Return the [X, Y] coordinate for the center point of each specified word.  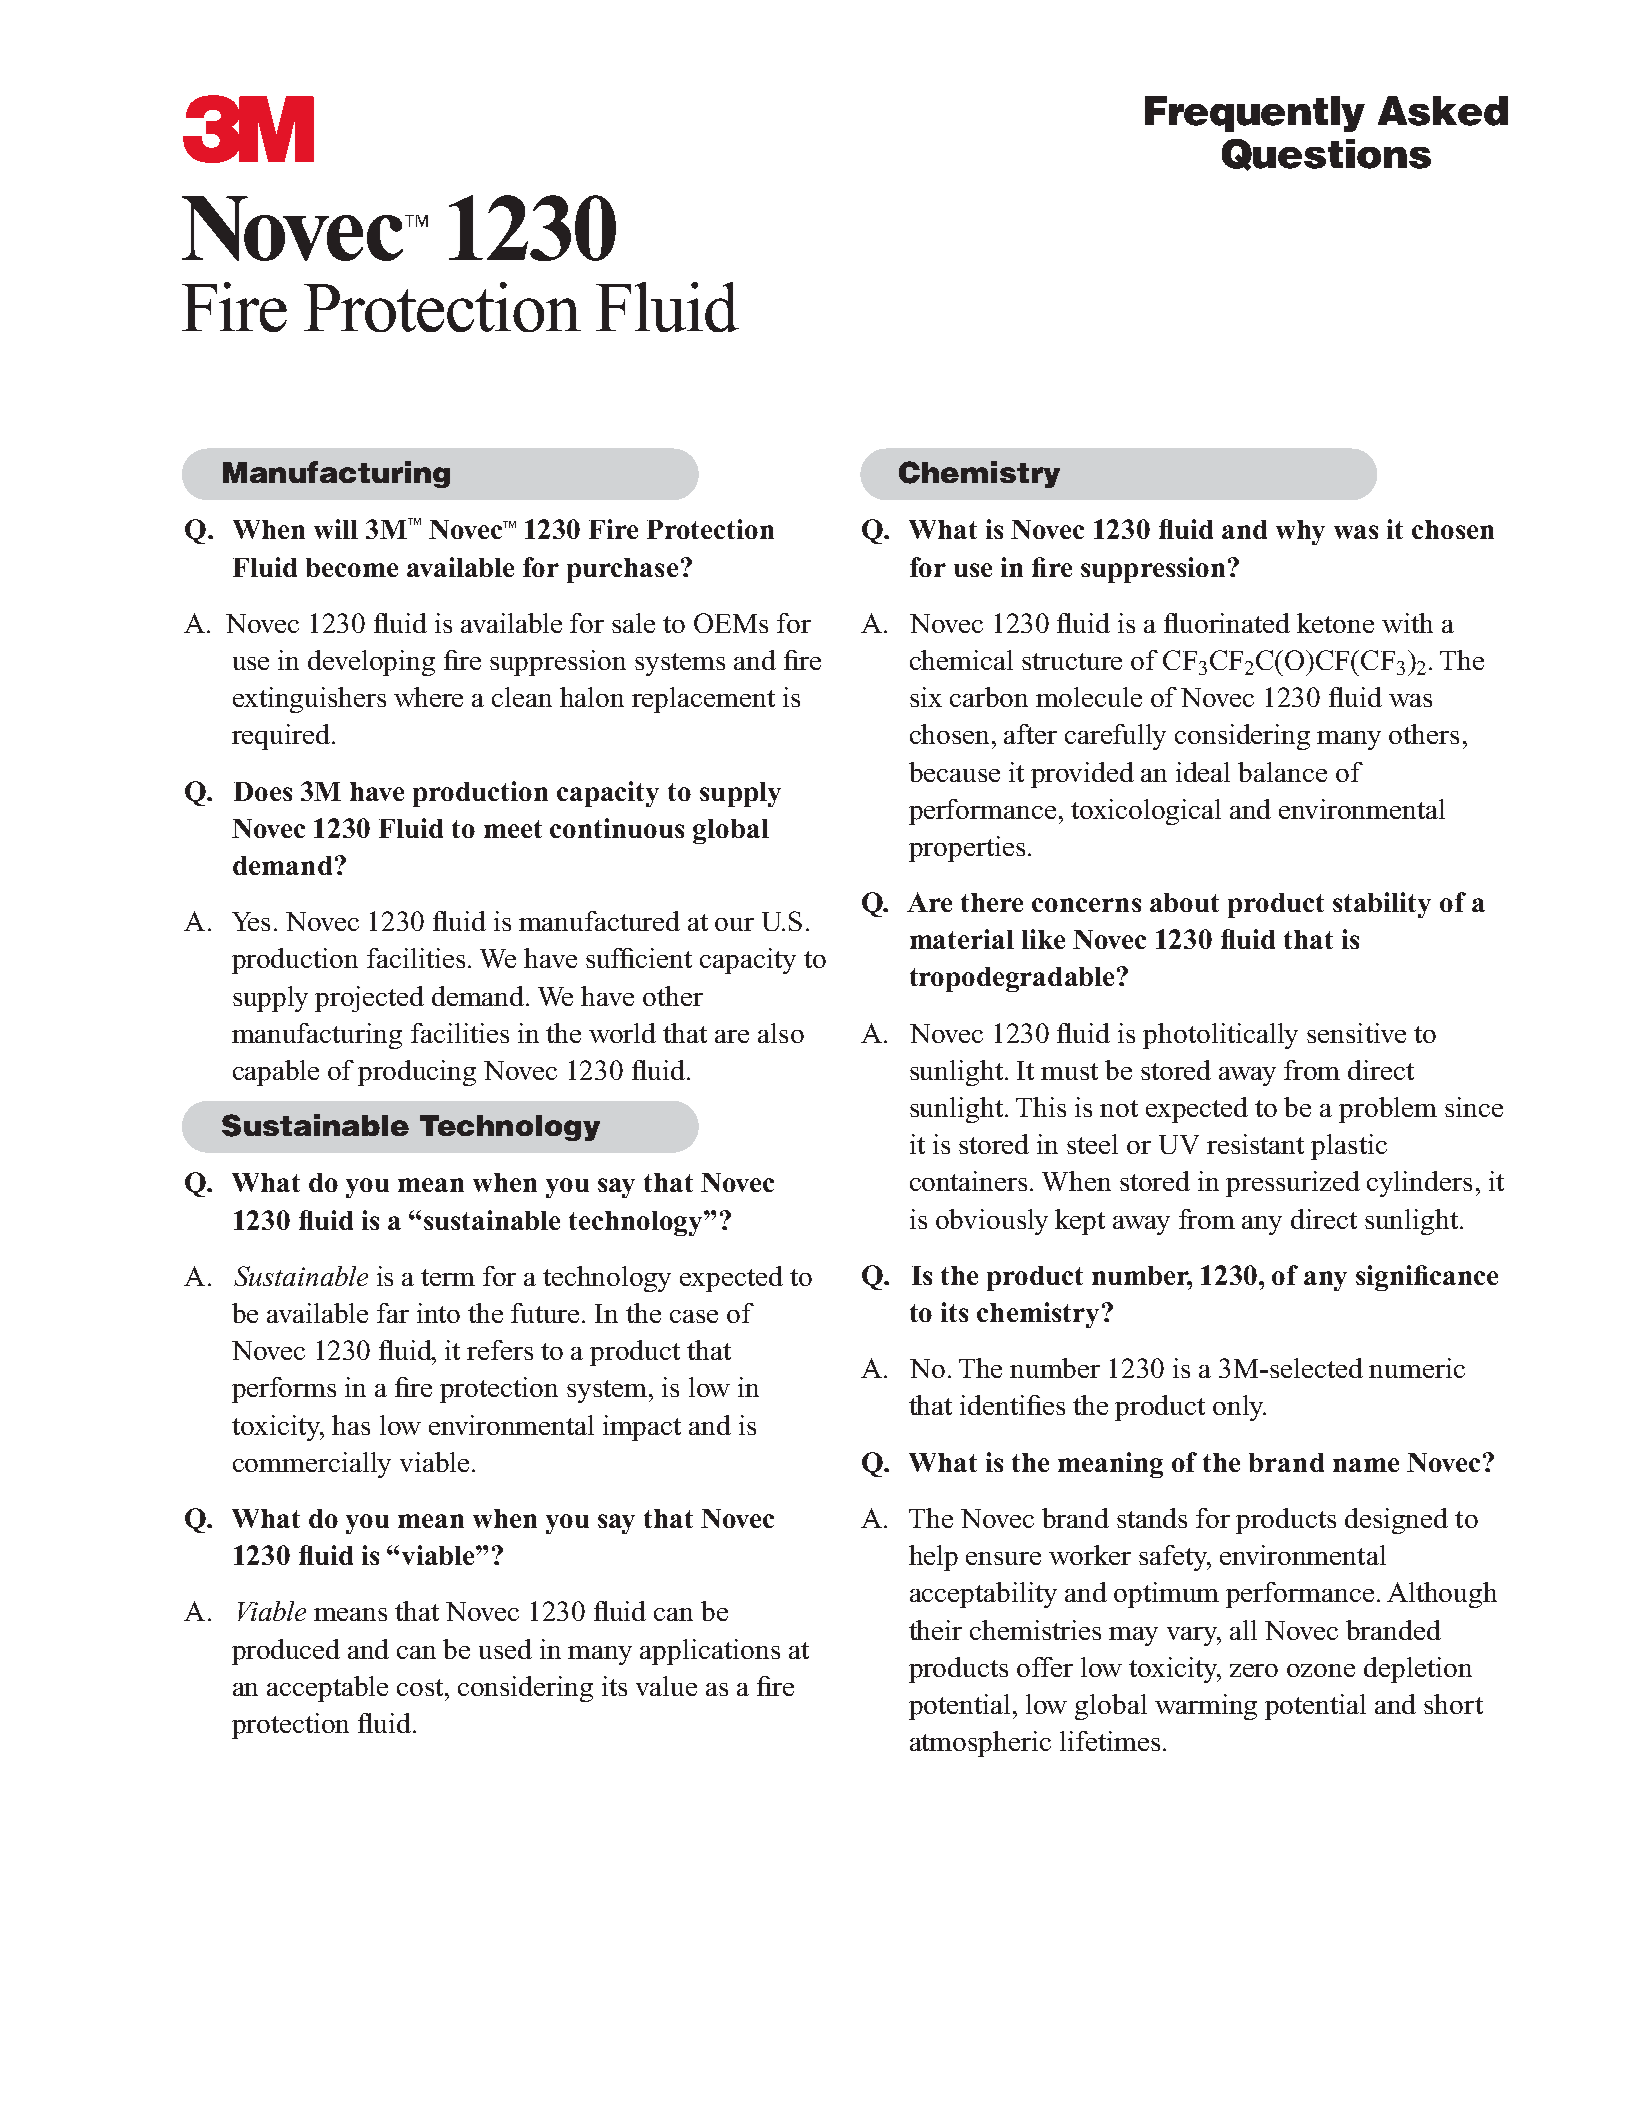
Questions [1326, 155]
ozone [1321, 1670]
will [336, 529]
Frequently [1255, 114]
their [935, 1630]
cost [421, 1687]
